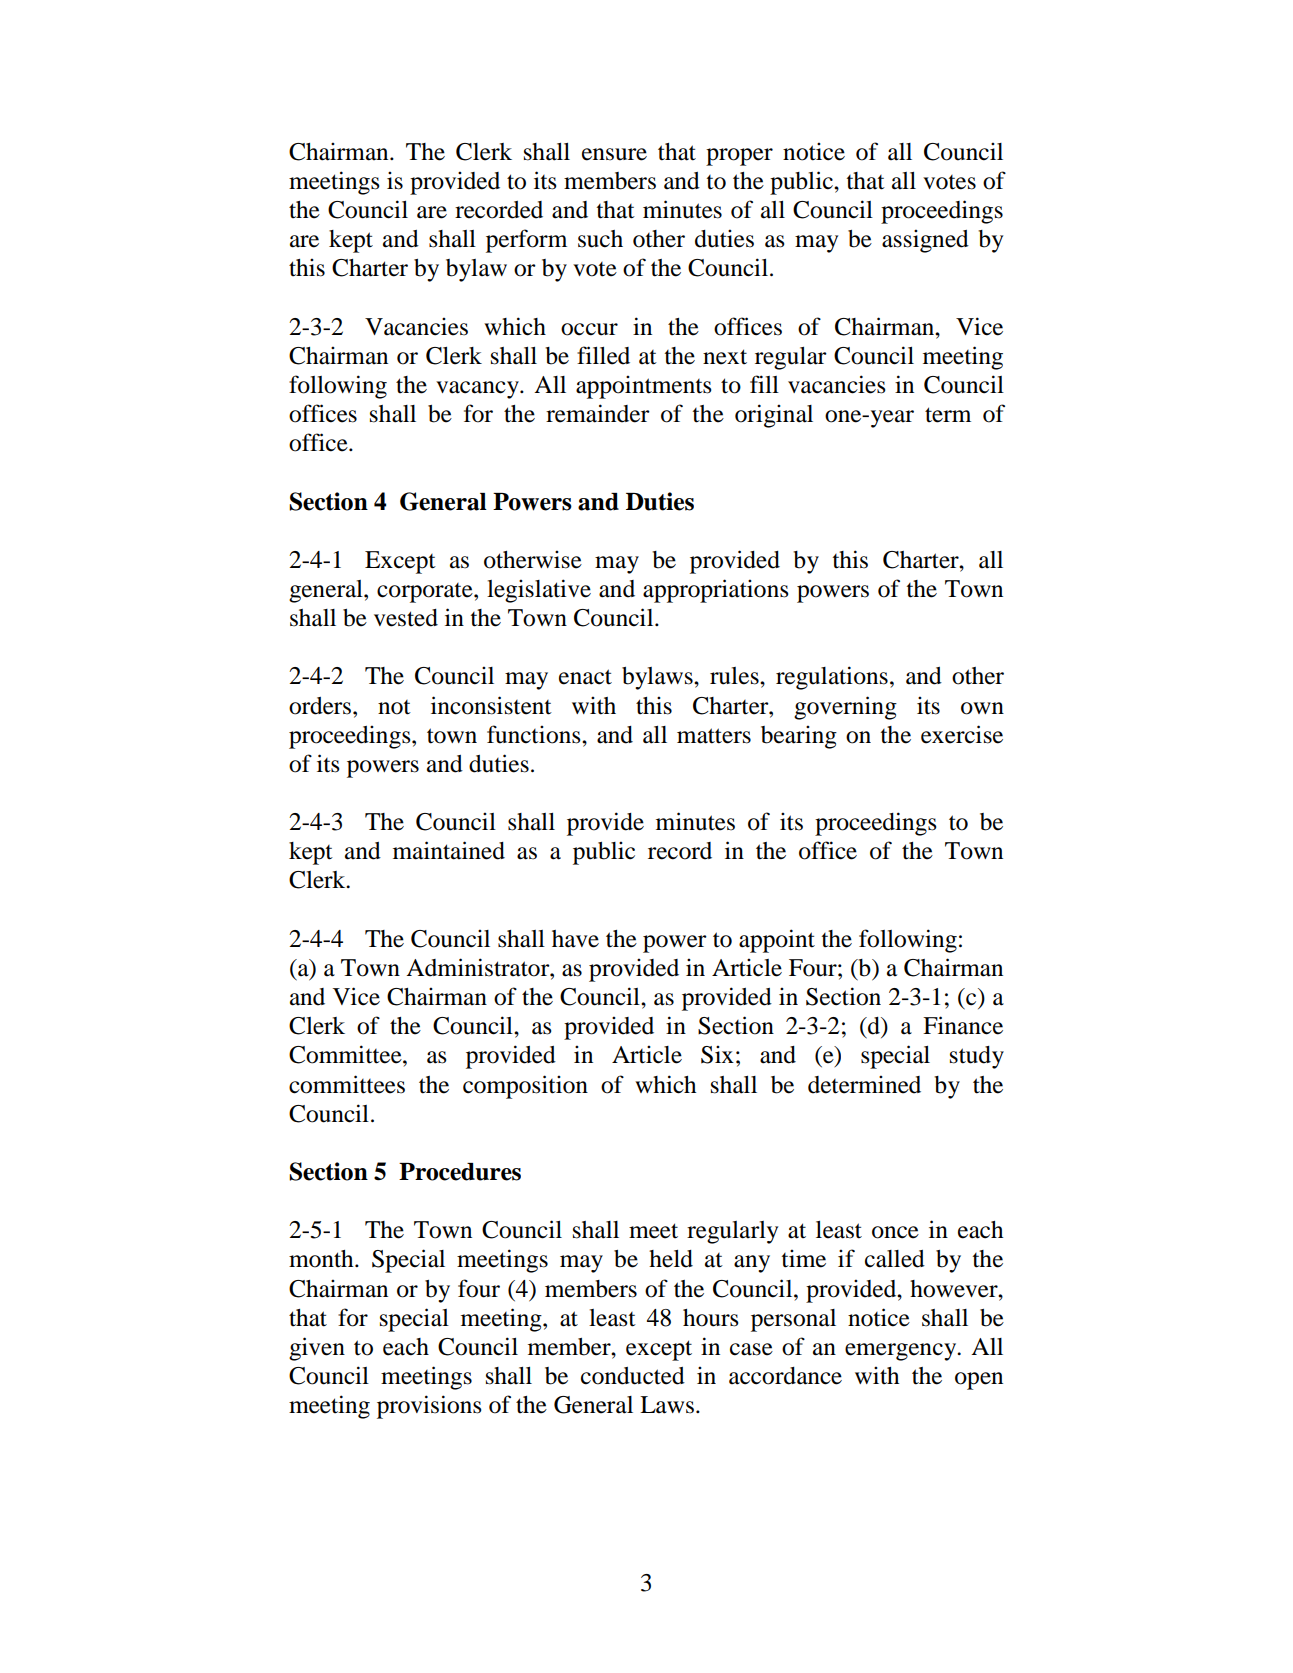  Describe the element at coordinates (614, 154) in the image. I see `ensure` at that location.
